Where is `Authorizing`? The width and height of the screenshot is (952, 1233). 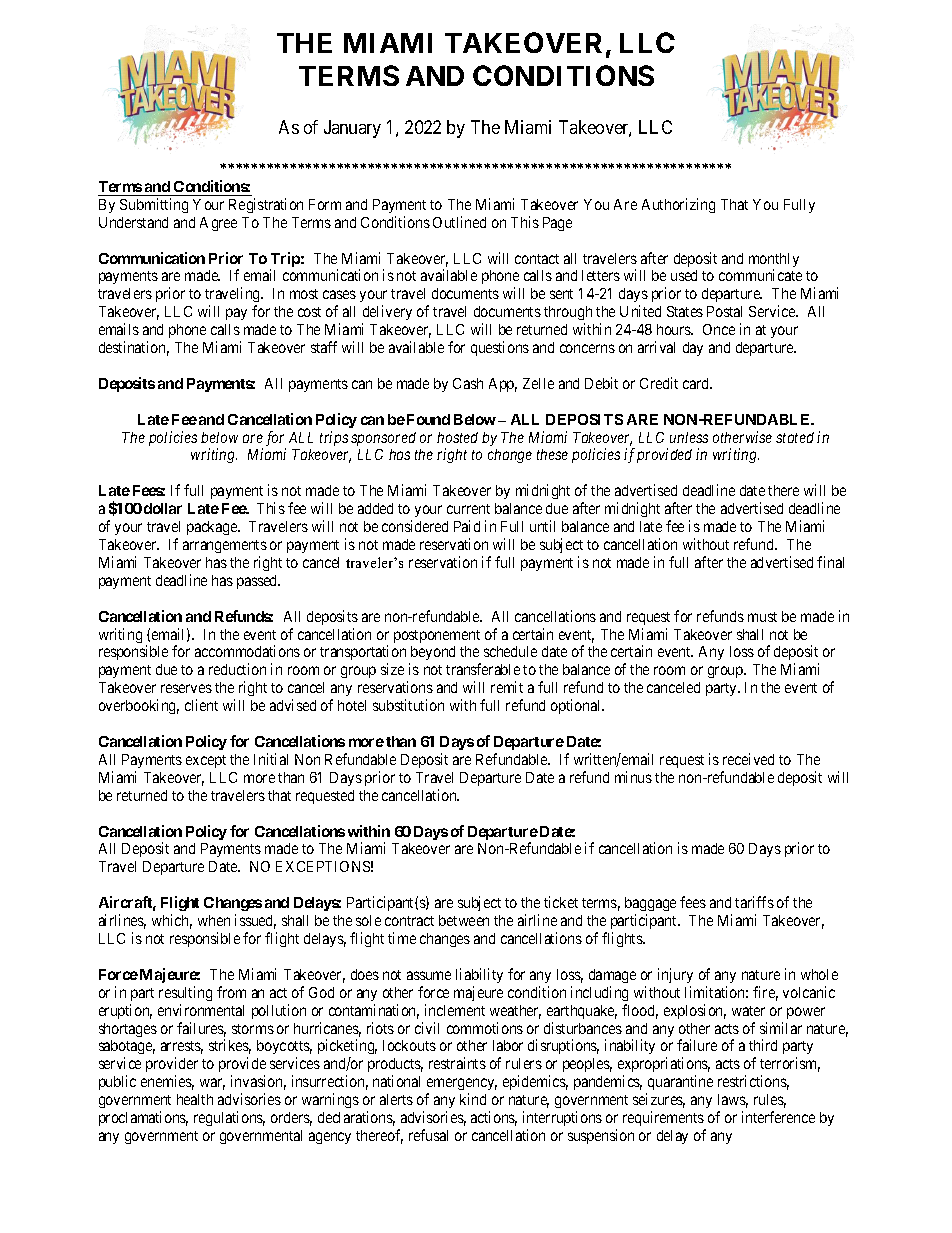
Authorizing is located at coordinates (678, 205).
